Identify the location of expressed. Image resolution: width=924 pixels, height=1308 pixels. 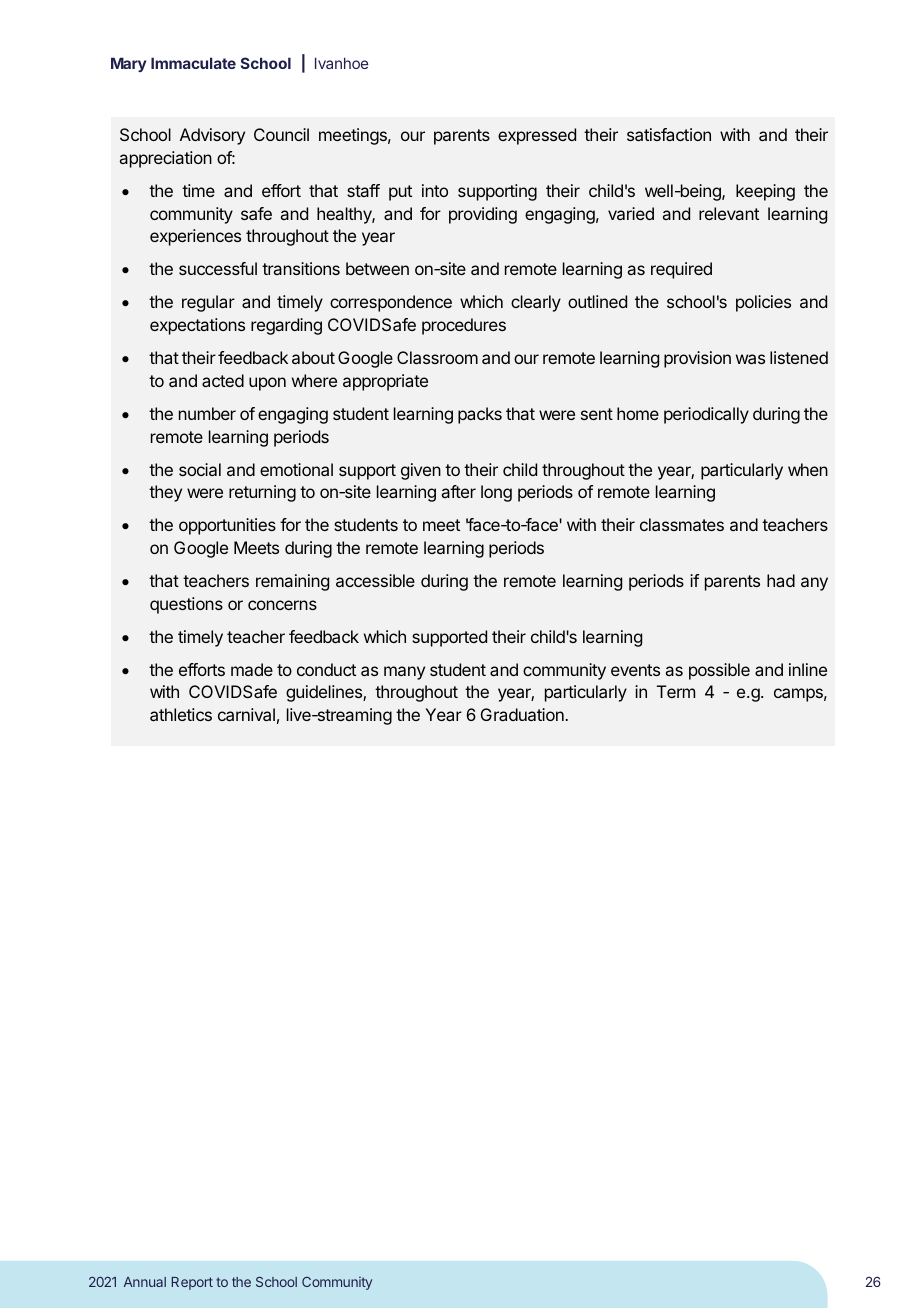
(537, 136).
